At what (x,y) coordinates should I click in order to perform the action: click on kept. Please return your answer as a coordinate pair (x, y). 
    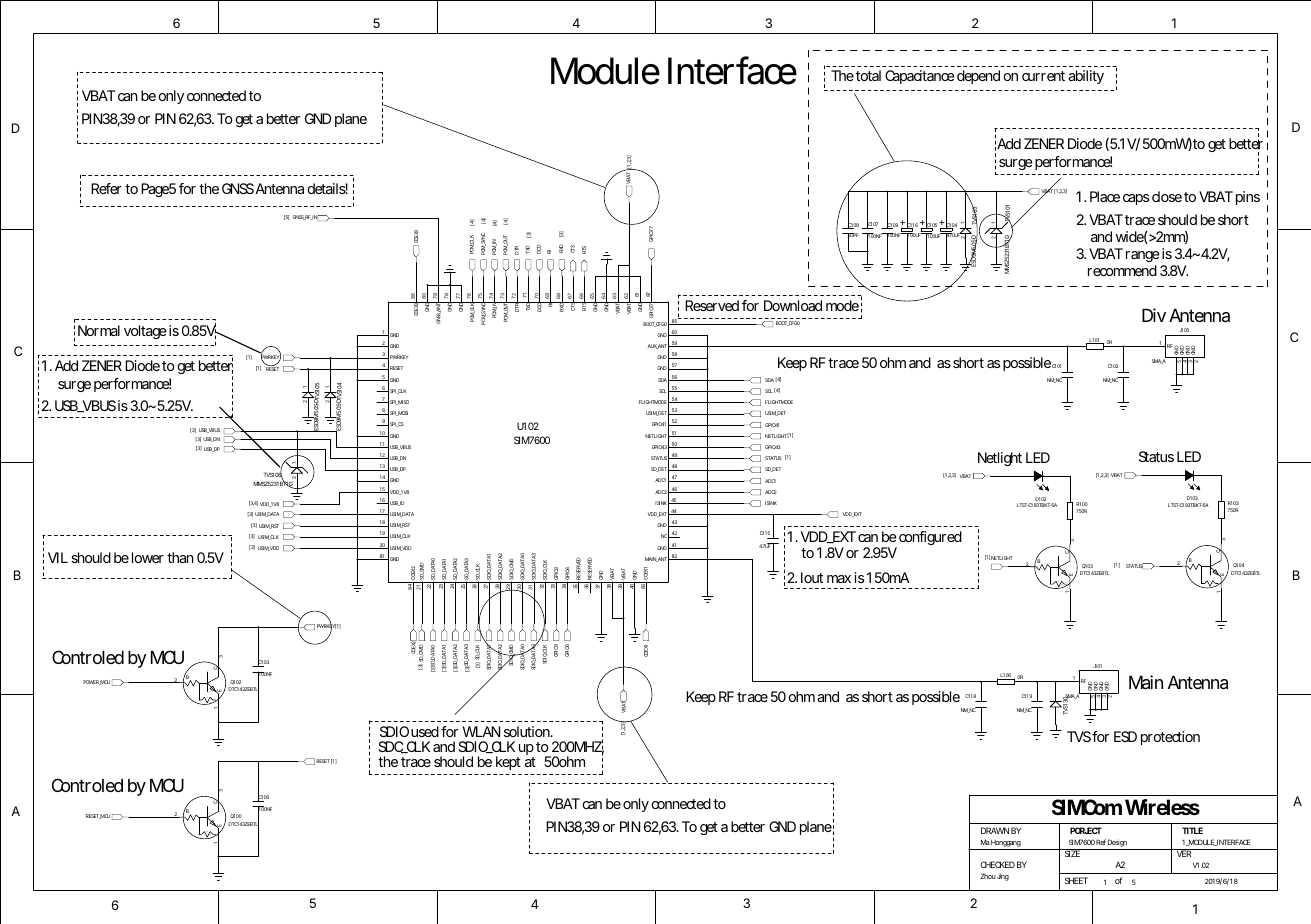
    Looking at the image, I should click on (508, 763).
